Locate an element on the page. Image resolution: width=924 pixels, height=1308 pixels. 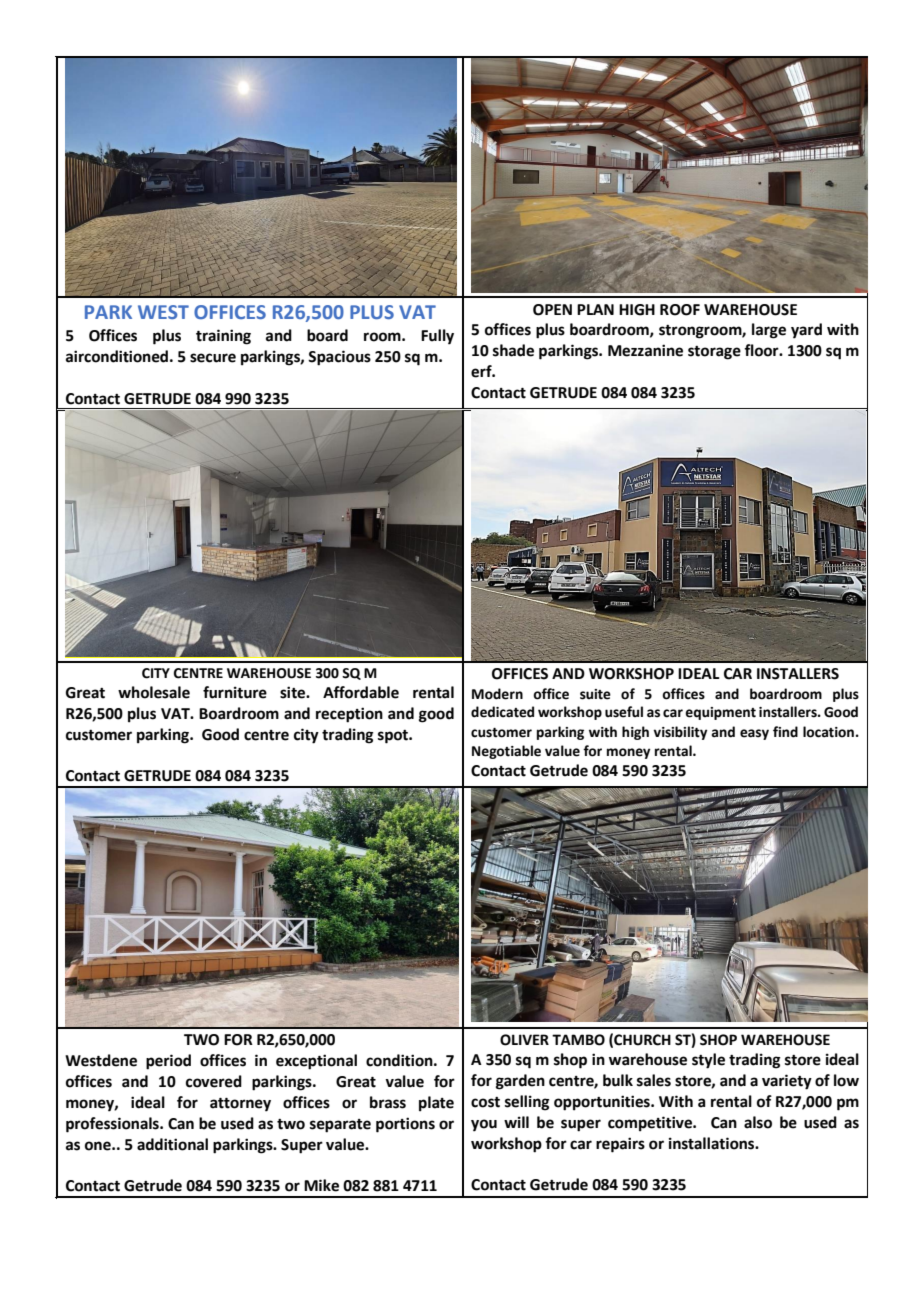
large is located at coordinates (769, 331).
